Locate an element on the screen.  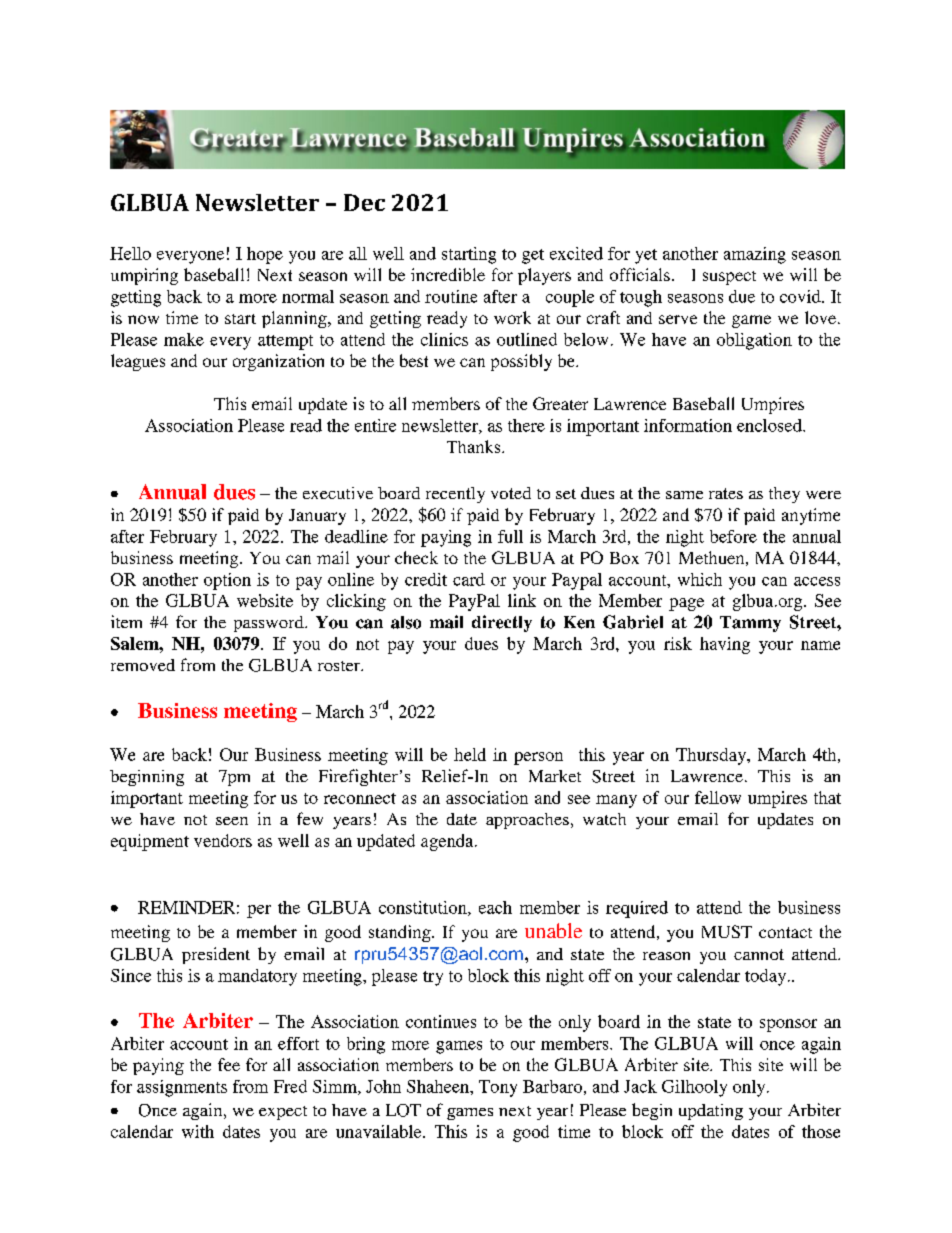
hope is located at coordinates (265, 255).
